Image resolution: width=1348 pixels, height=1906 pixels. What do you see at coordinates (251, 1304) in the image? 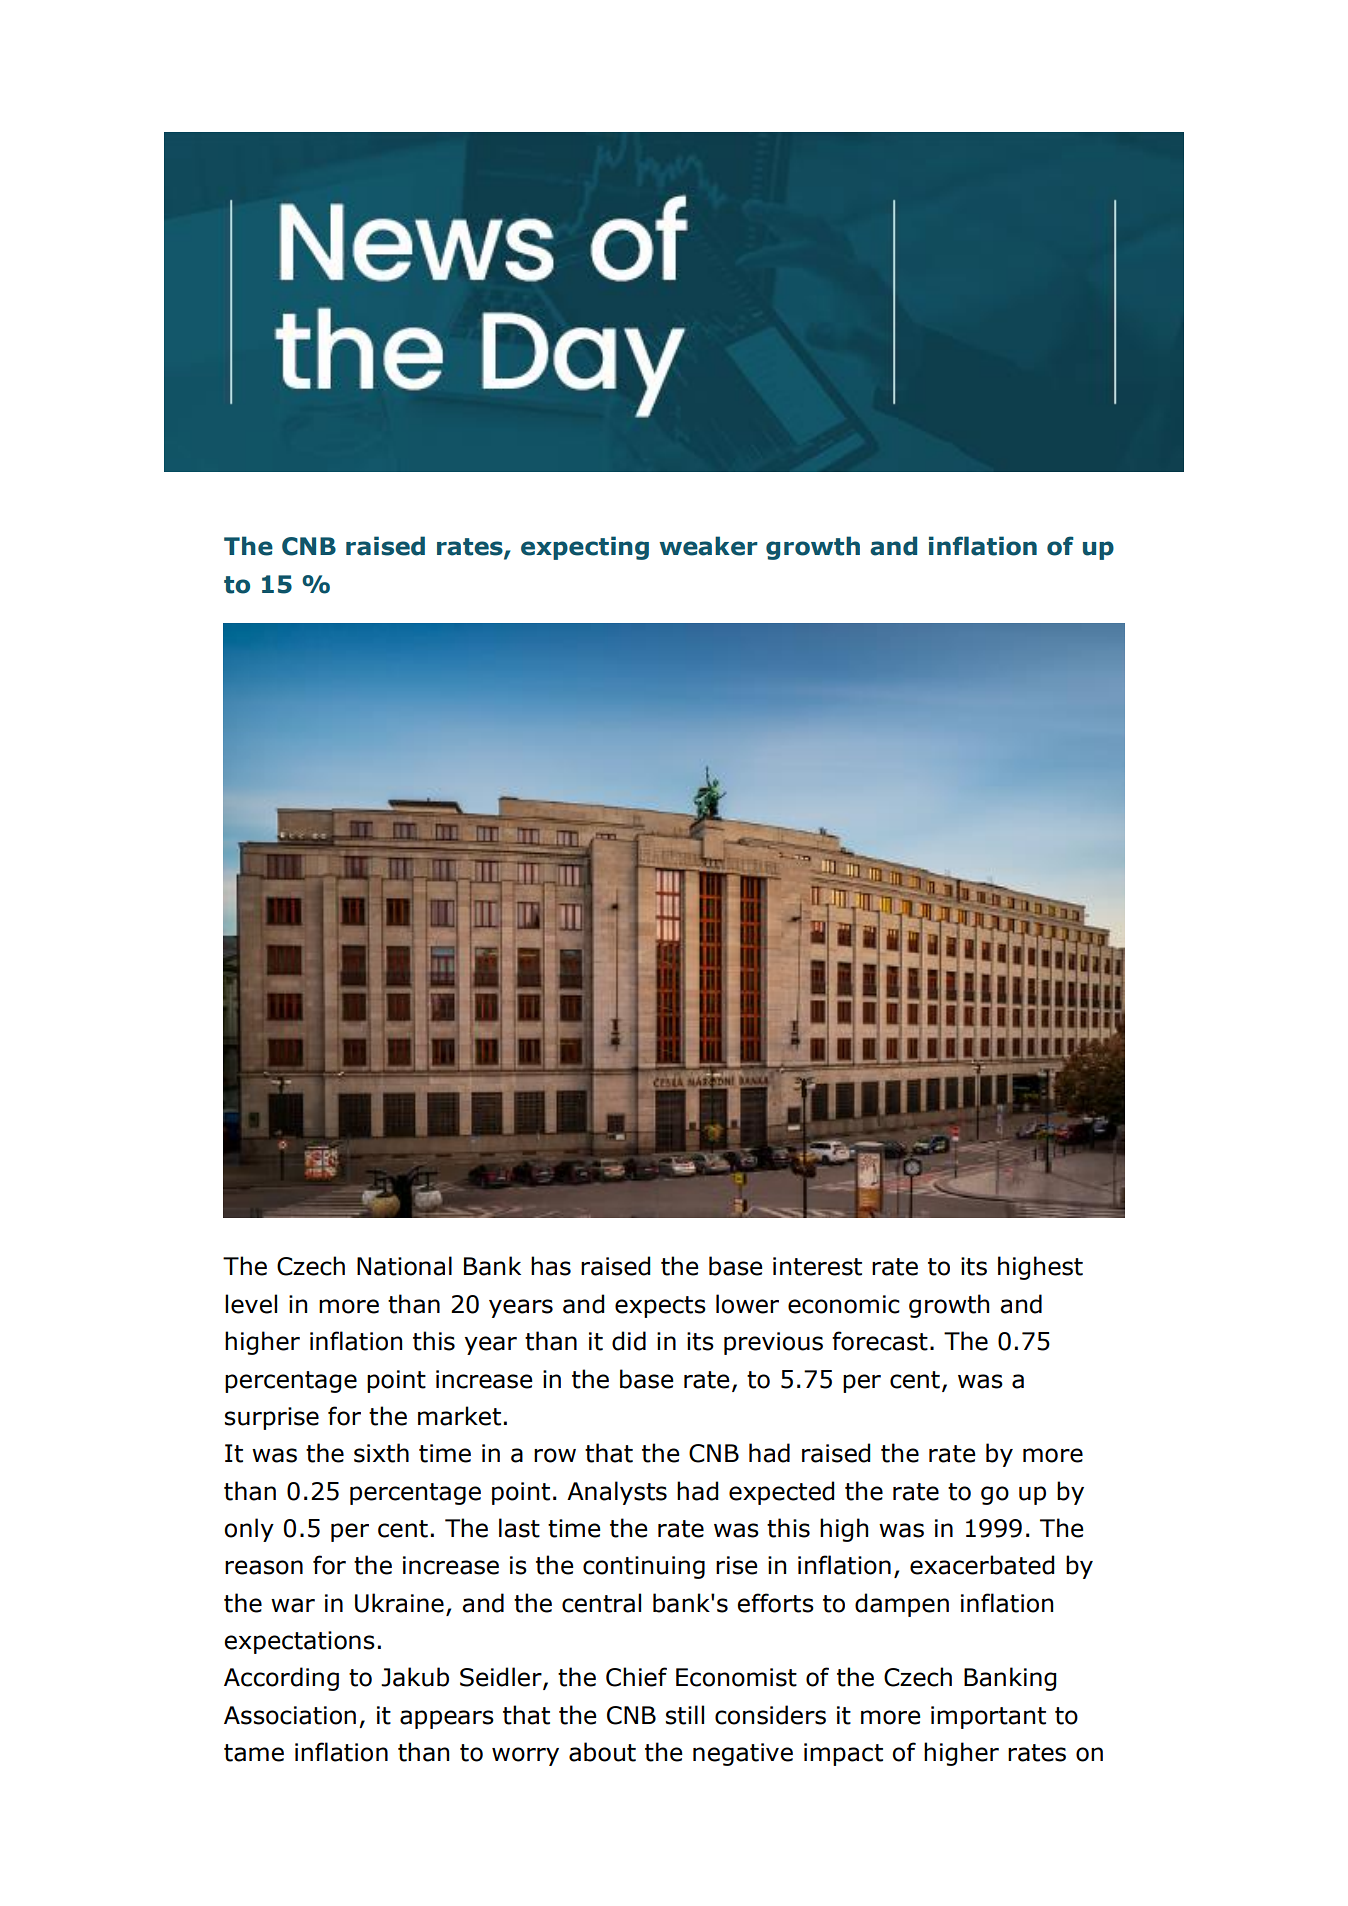
I see `level` at bounding box center [251, 1304].
